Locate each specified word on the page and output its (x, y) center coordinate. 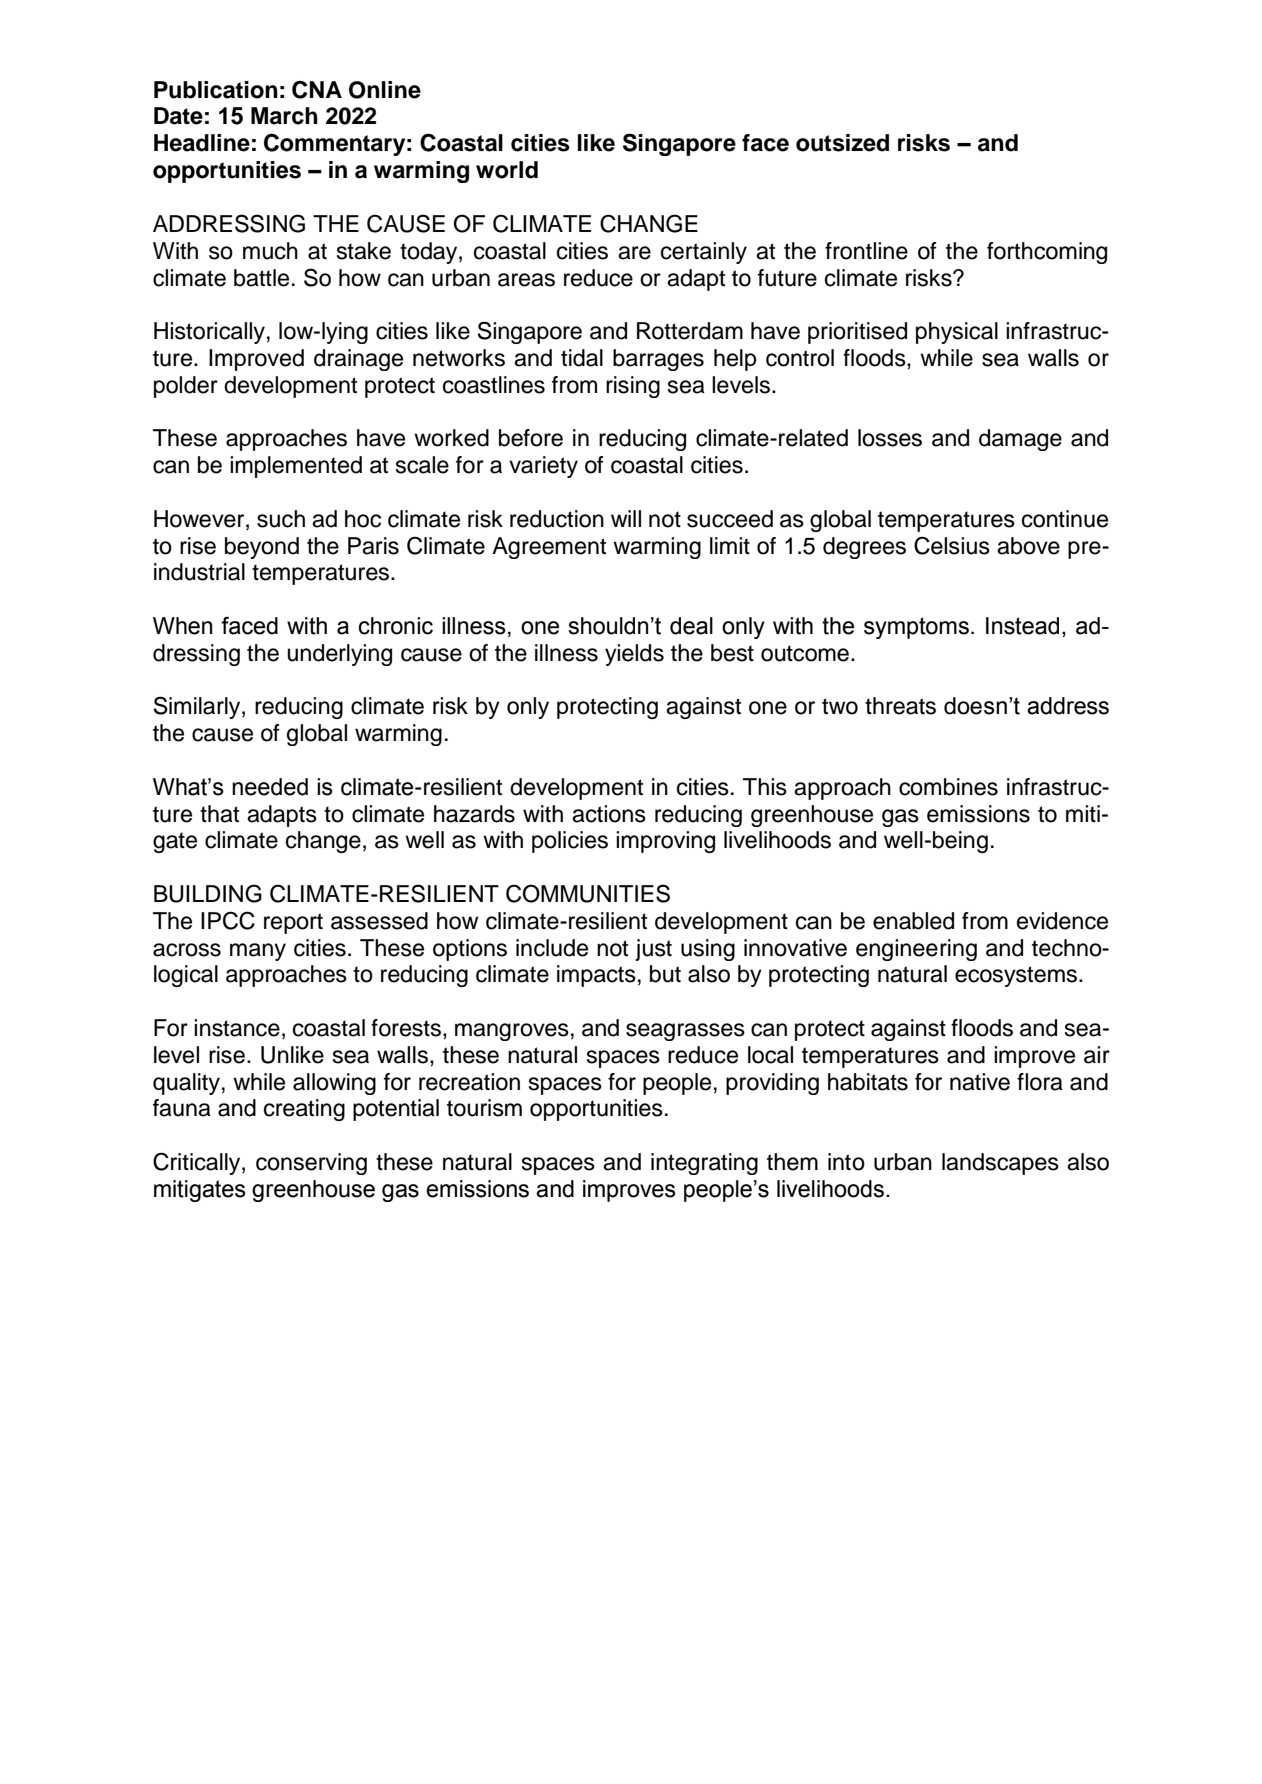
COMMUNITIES (588, 893)
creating (304, 1110)
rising (633, 387)
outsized (842, 143)
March (284, 116)
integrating (704, 1164)
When (183, 626)
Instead (1022, 626)
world (507, 170)
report (293, 923)
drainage (358, 360)
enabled (913, 921)
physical (957, 333)
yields (634, 655)
